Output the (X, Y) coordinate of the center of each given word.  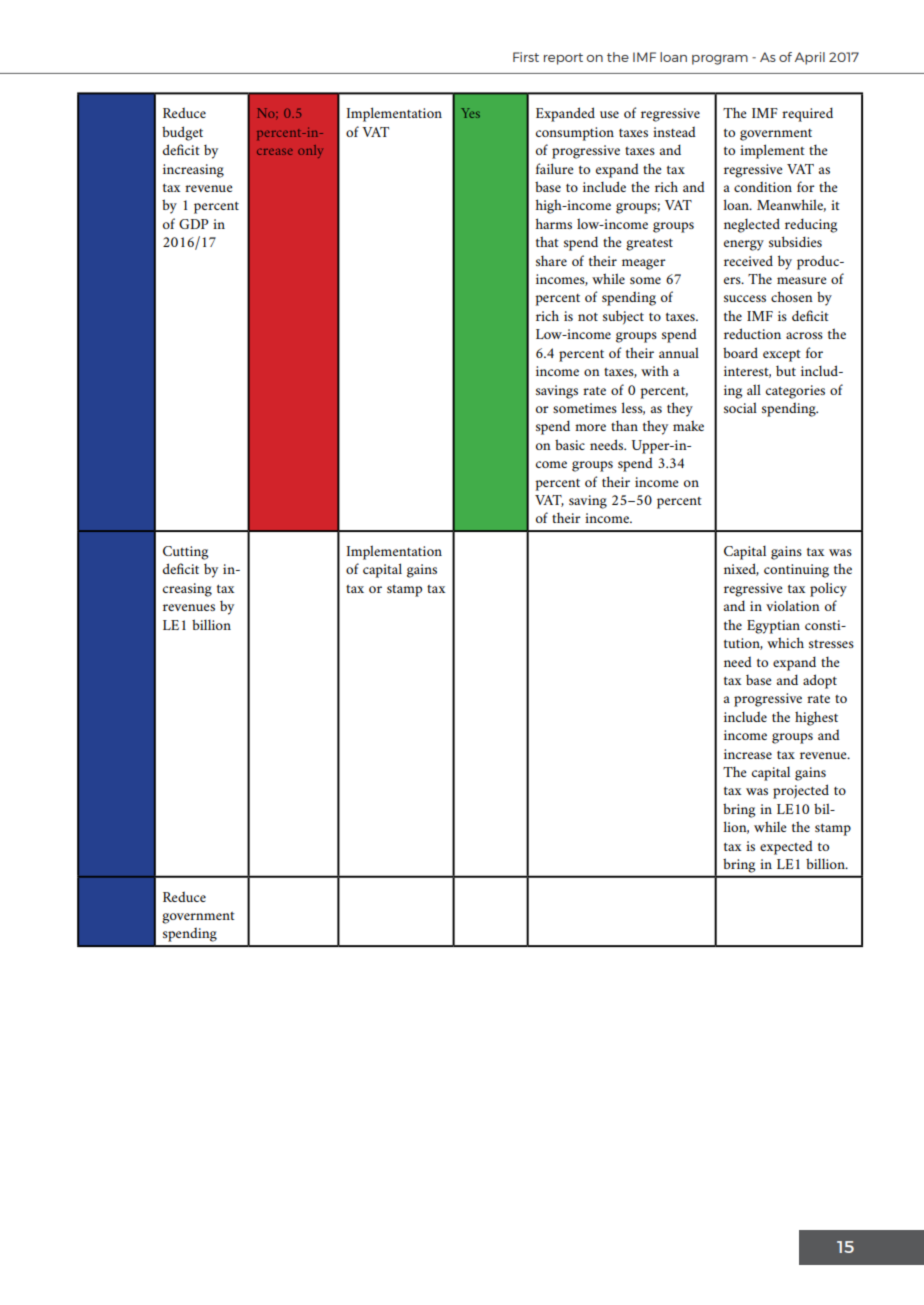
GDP (193, 224)
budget (182, 133)
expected (786, 847)
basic (570, 444)
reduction (752, 333)
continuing (796, 571)
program (720, 60)
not (588, 317)
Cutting (186, 553)
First (526, 57)
